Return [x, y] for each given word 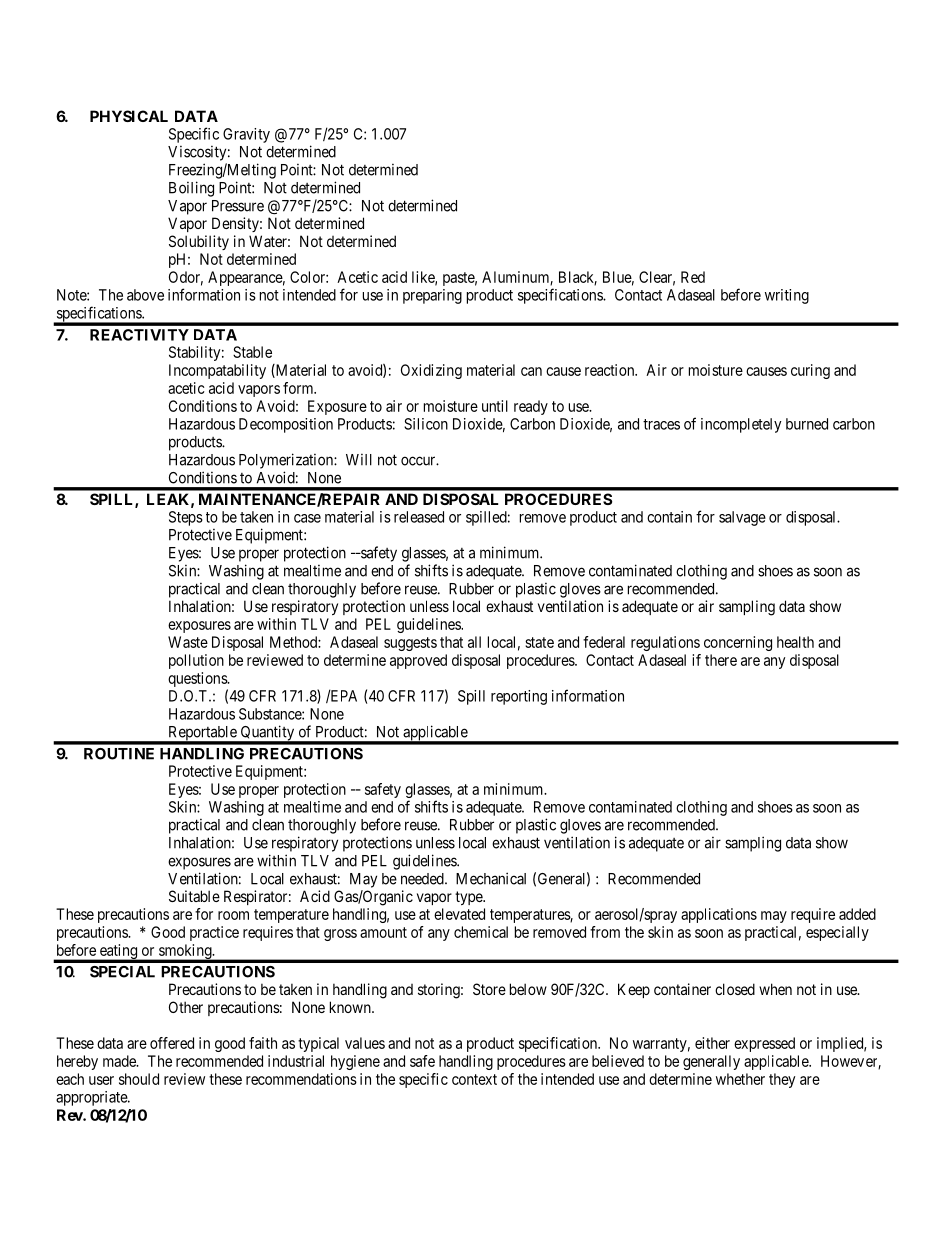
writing [787, 296]
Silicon [426, 424]
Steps [186, 518]
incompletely [741, 425]
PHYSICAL [129, 116]
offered [172, 1043]
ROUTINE [119, 754]
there [721, 660]
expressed [764, 1044]
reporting [519, 697]
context [474, 1079]
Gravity [246, 135]
